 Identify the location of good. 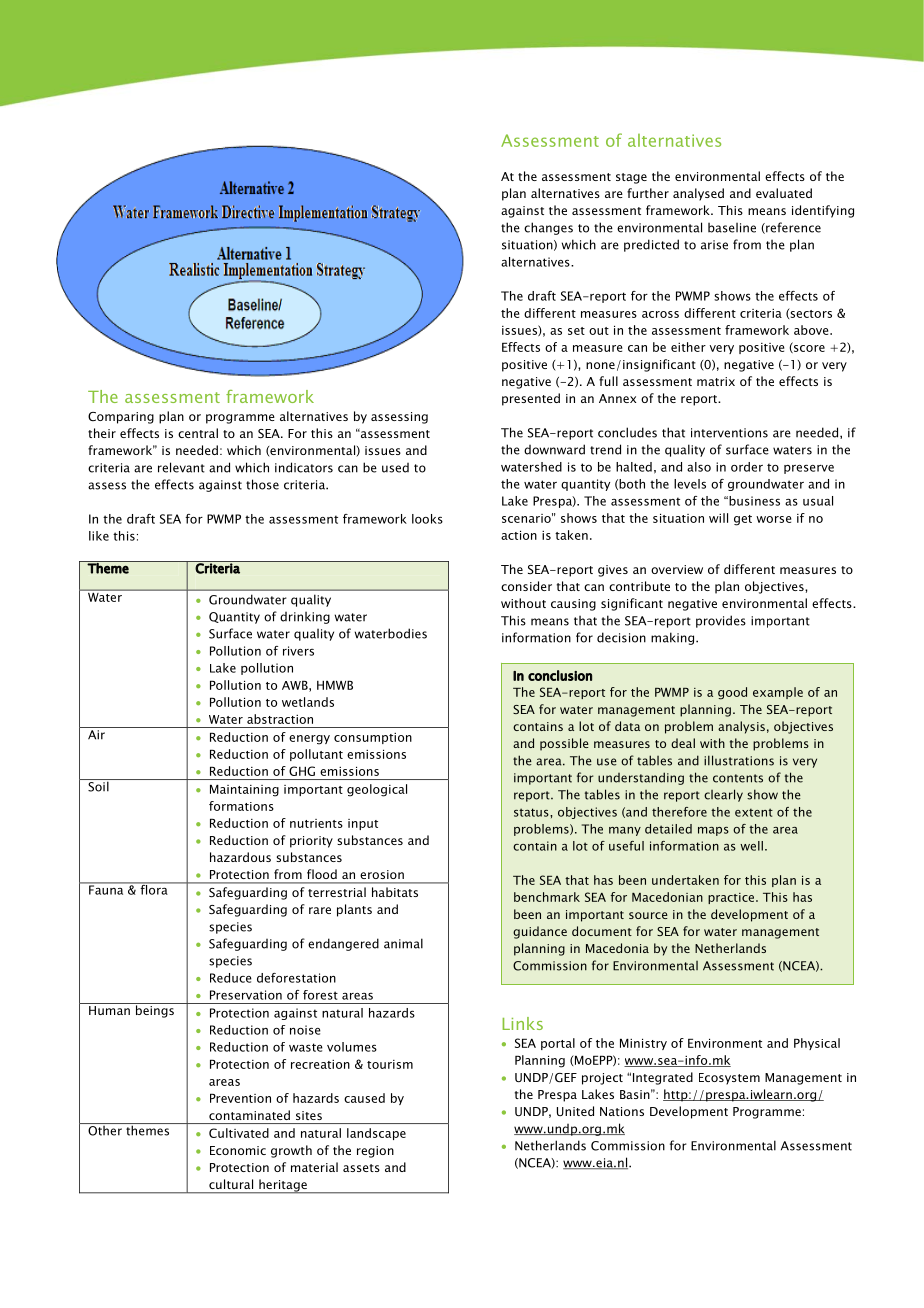
(732, 693).
